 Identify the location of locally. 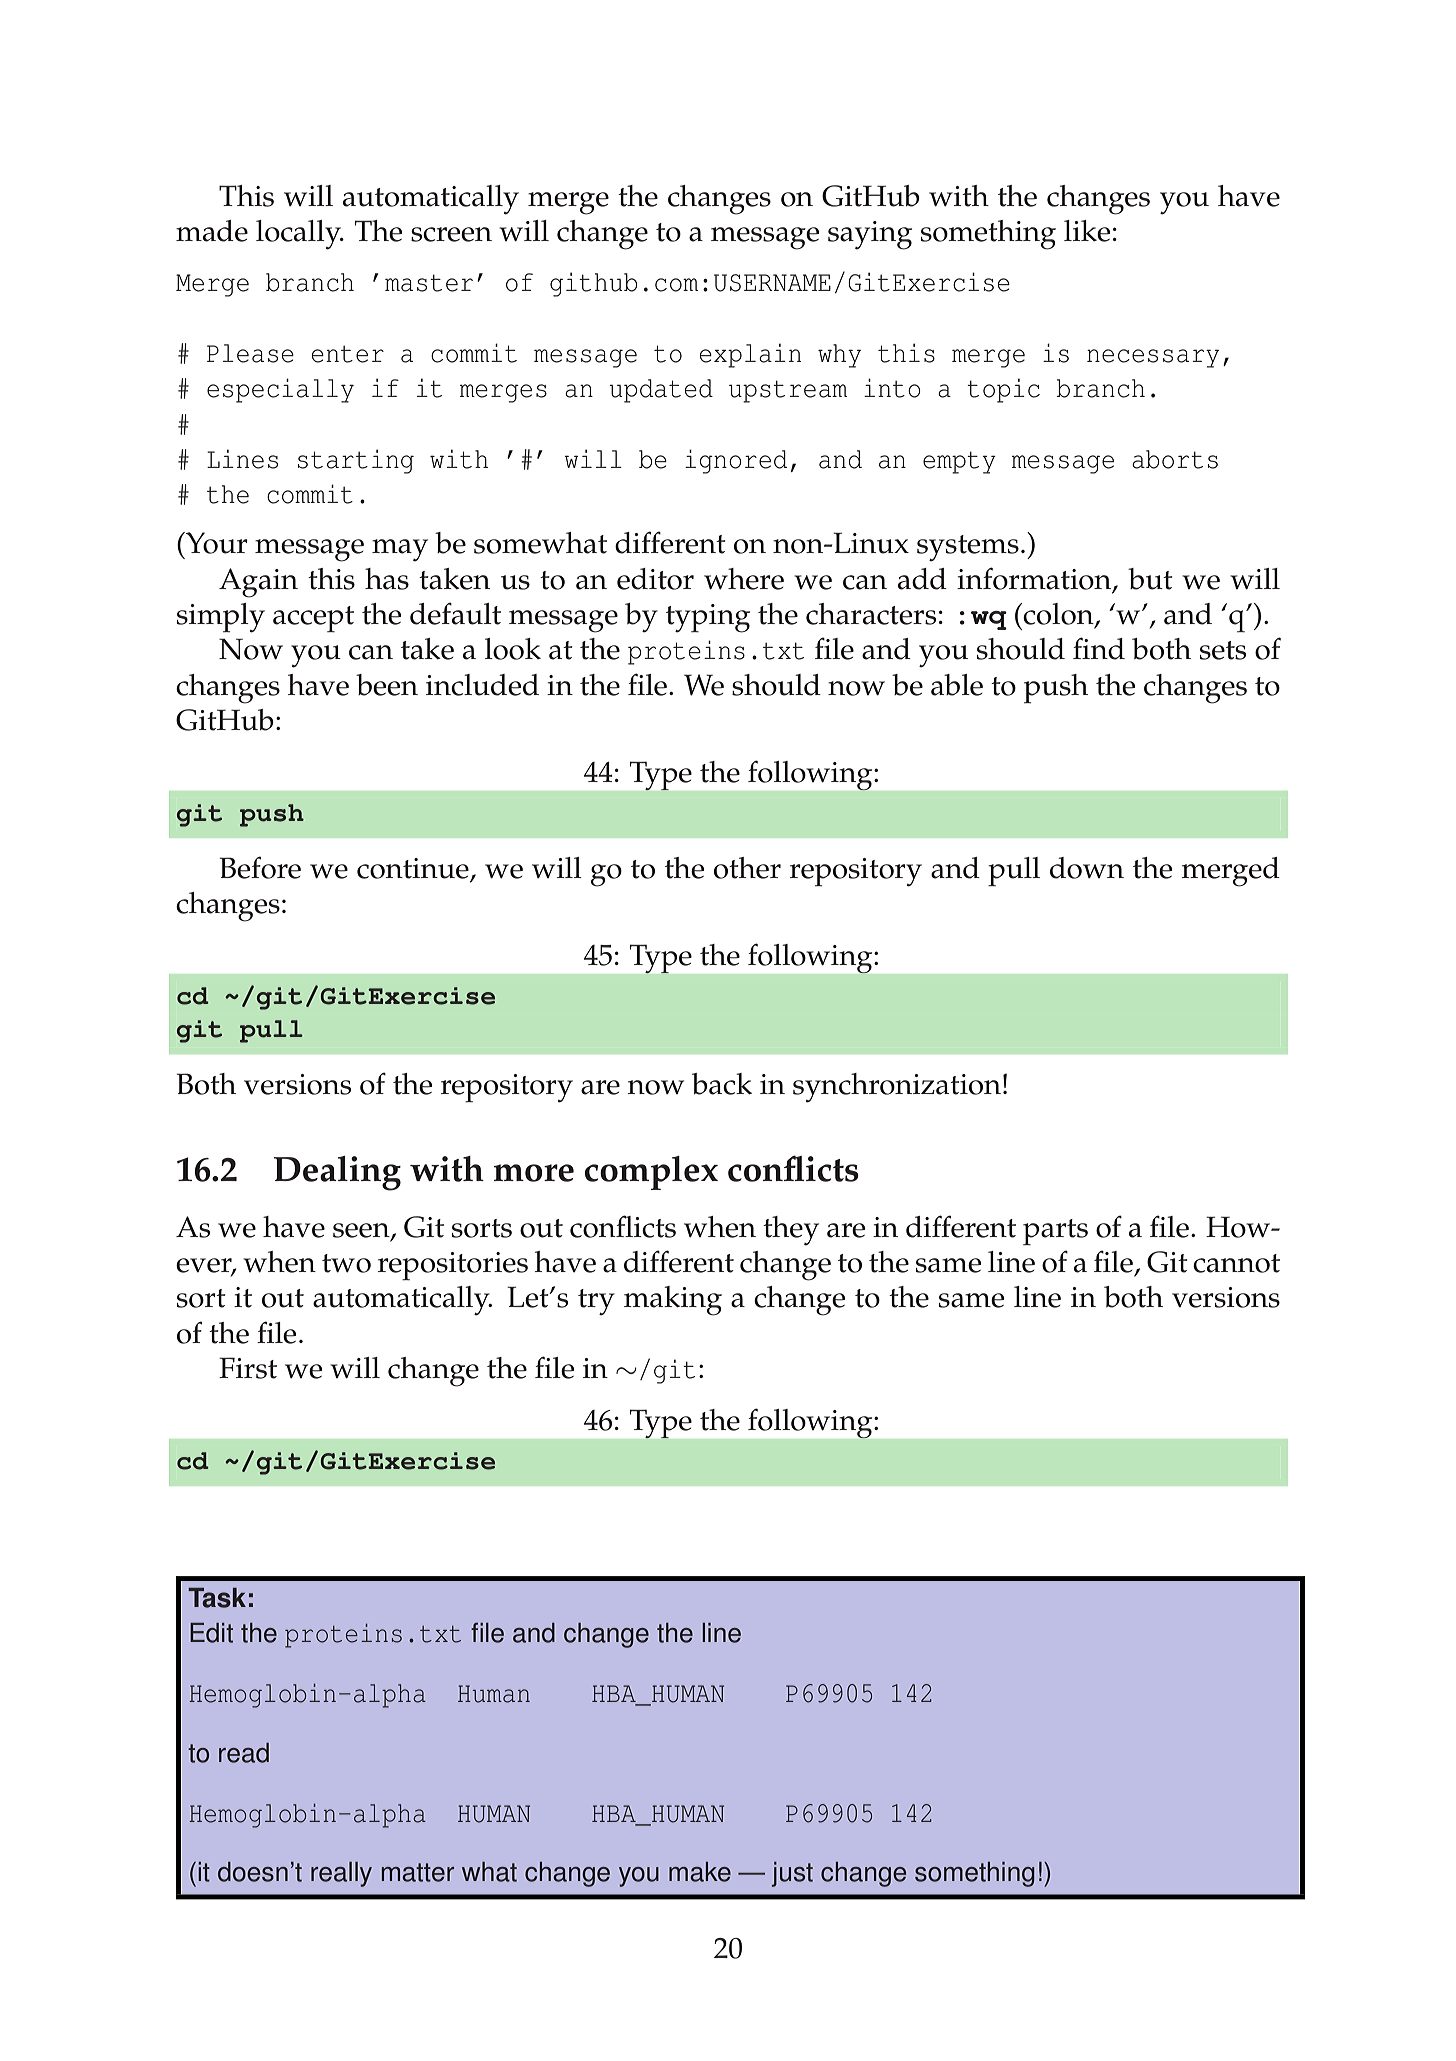
(299, 235).
